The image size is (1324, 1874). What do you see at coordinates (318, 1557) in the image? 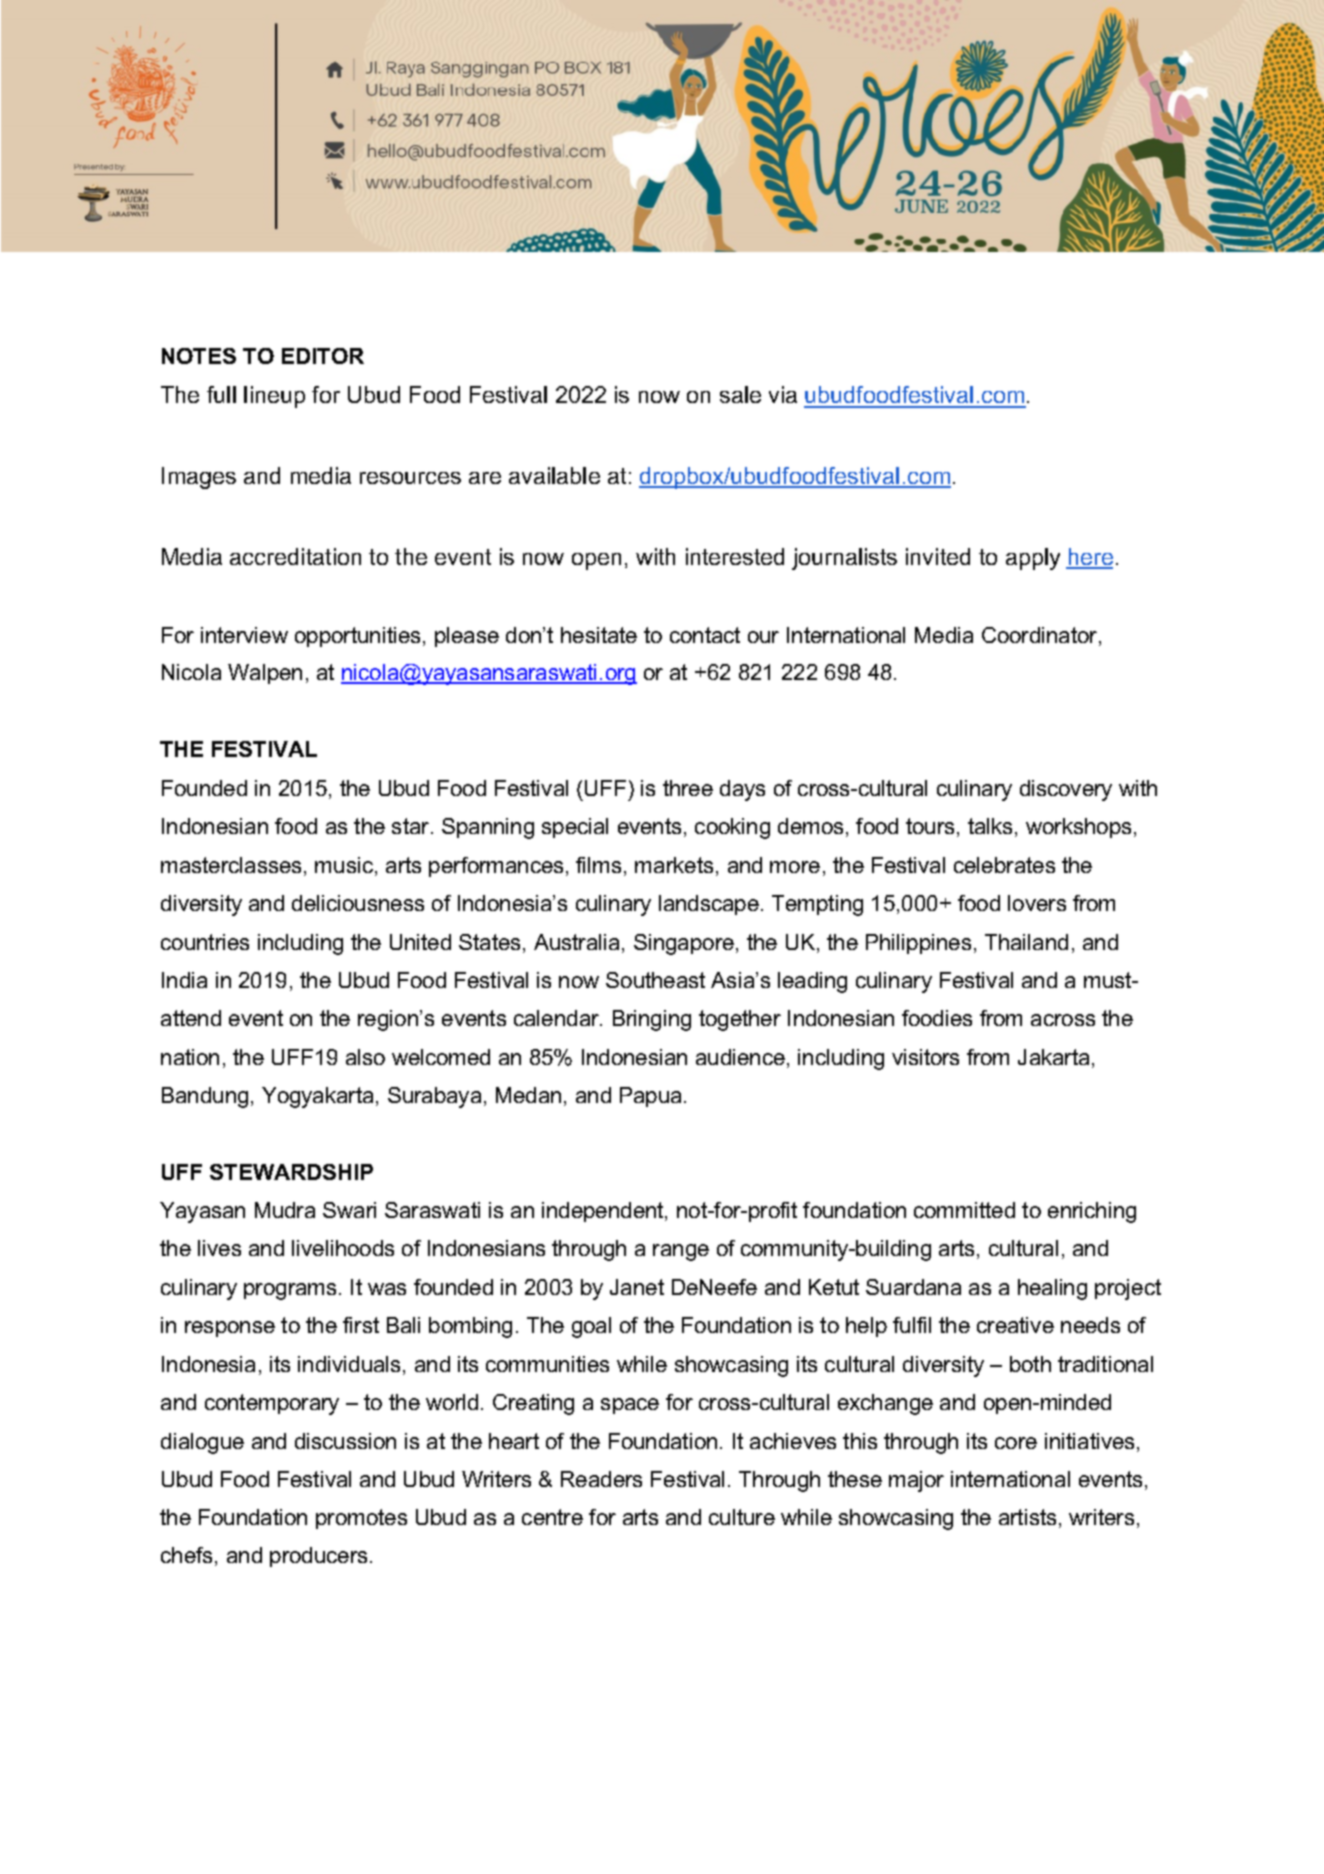
I see `producers` at bounding box center [318, 1557].
